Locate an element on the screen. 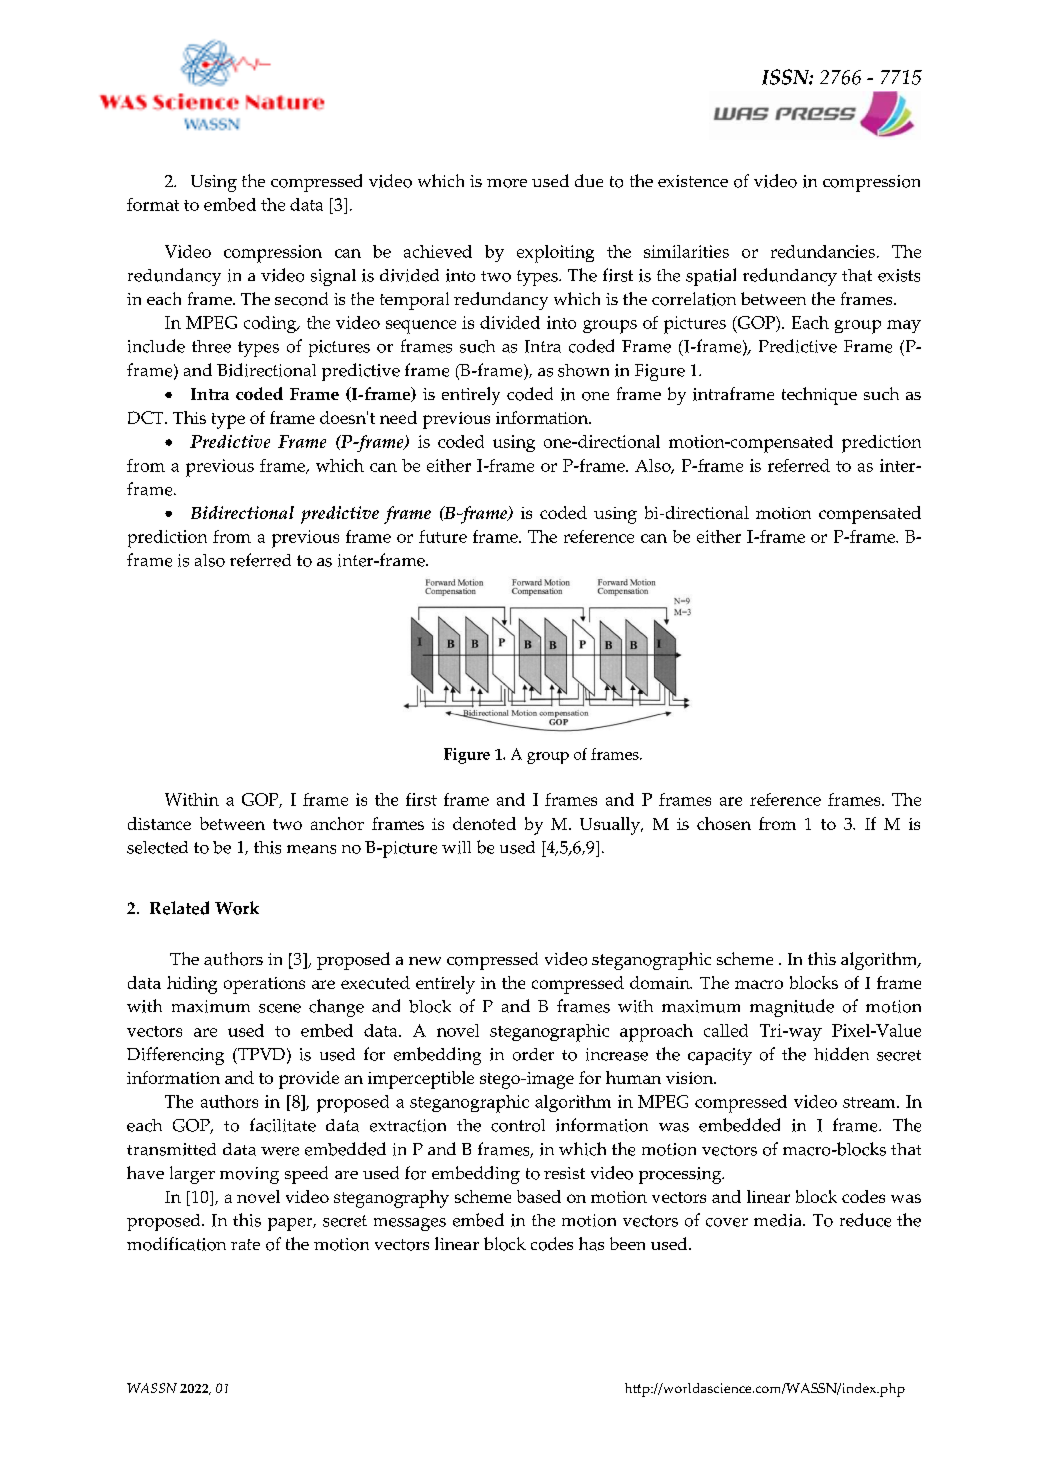 Image resolution: width=1048 pixels, height=1483 pixels. rate is located at coordinates (245, 1244).
